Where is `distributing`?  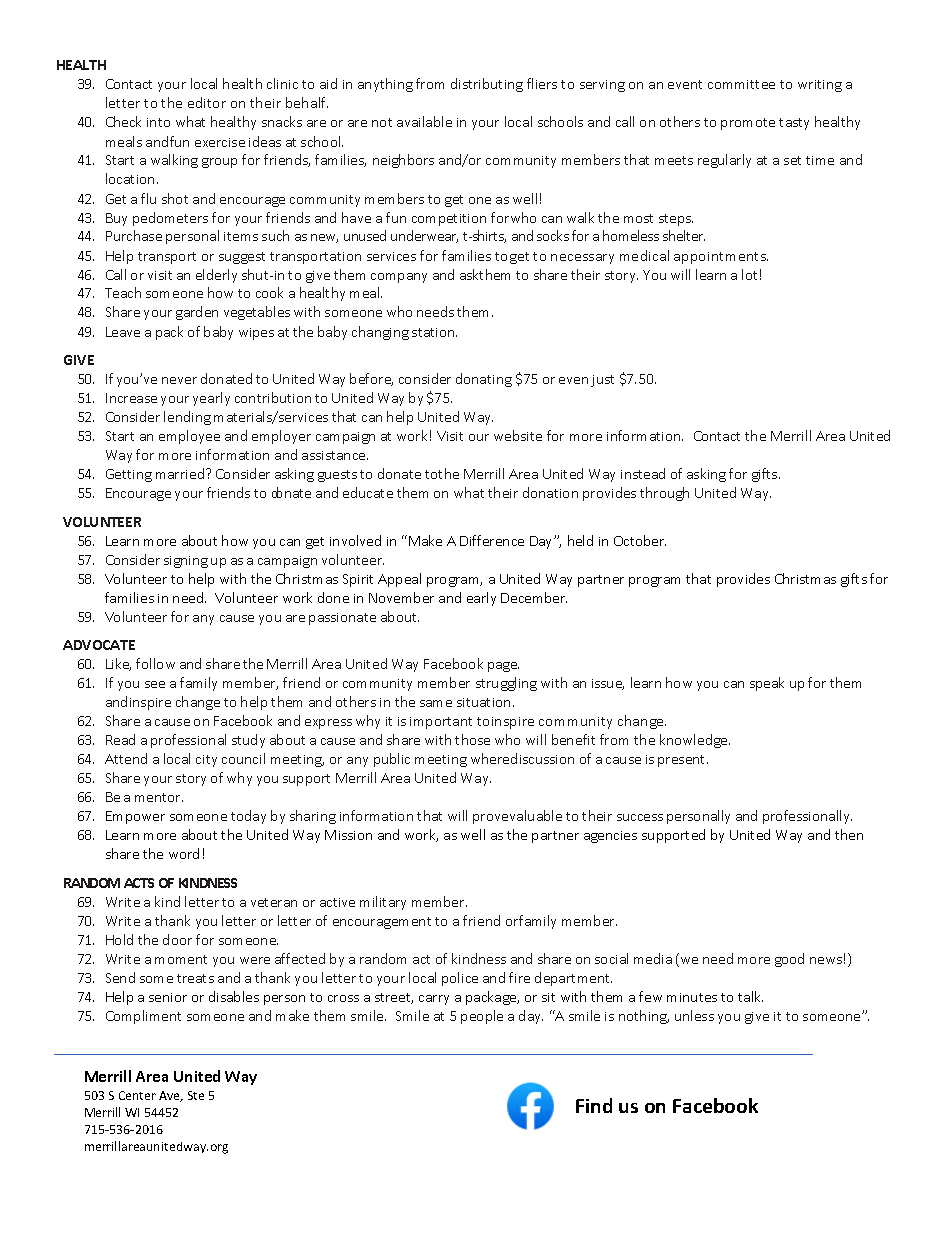 distributing is located at coordinates (487, 85).
